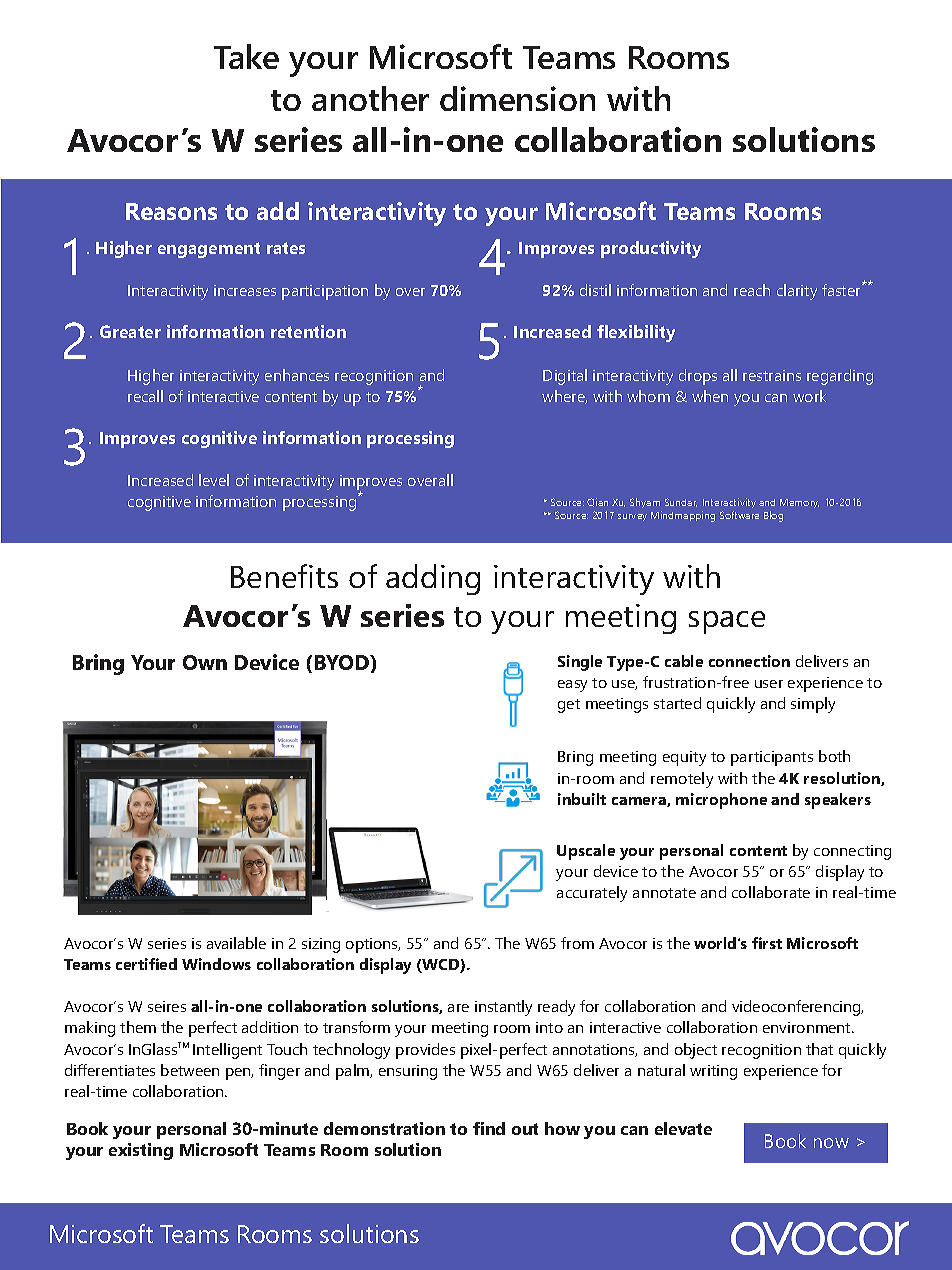 Image resolution: width=952 pixels, height=1270 pixels. Describe the element at coordinates (651, 249) in the image. I see `productivity` at that location.
